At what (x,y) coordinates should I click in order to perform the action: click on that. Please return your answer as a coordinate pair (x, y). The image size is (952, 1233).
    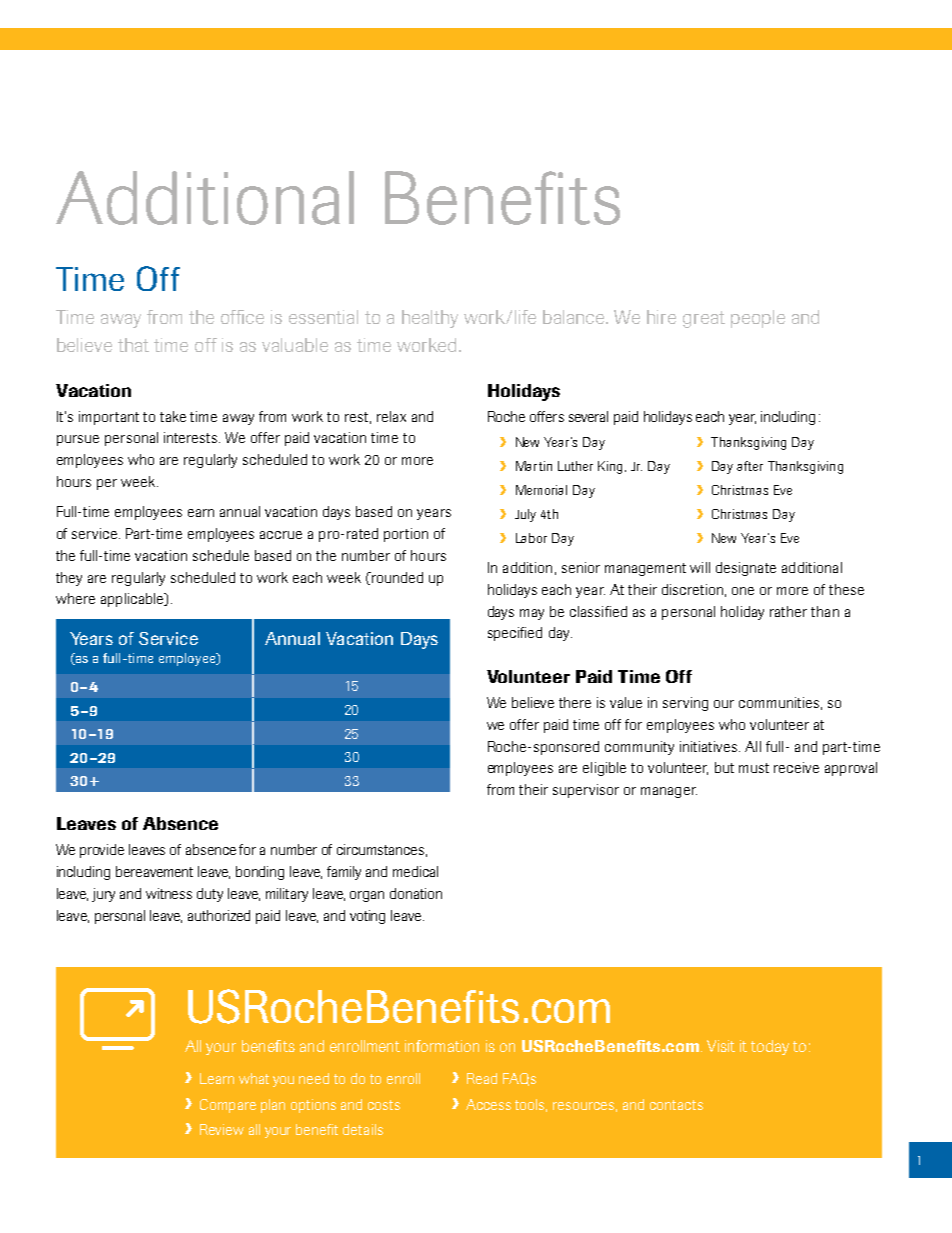
    Looking at the image, I should click on (133, 345).
